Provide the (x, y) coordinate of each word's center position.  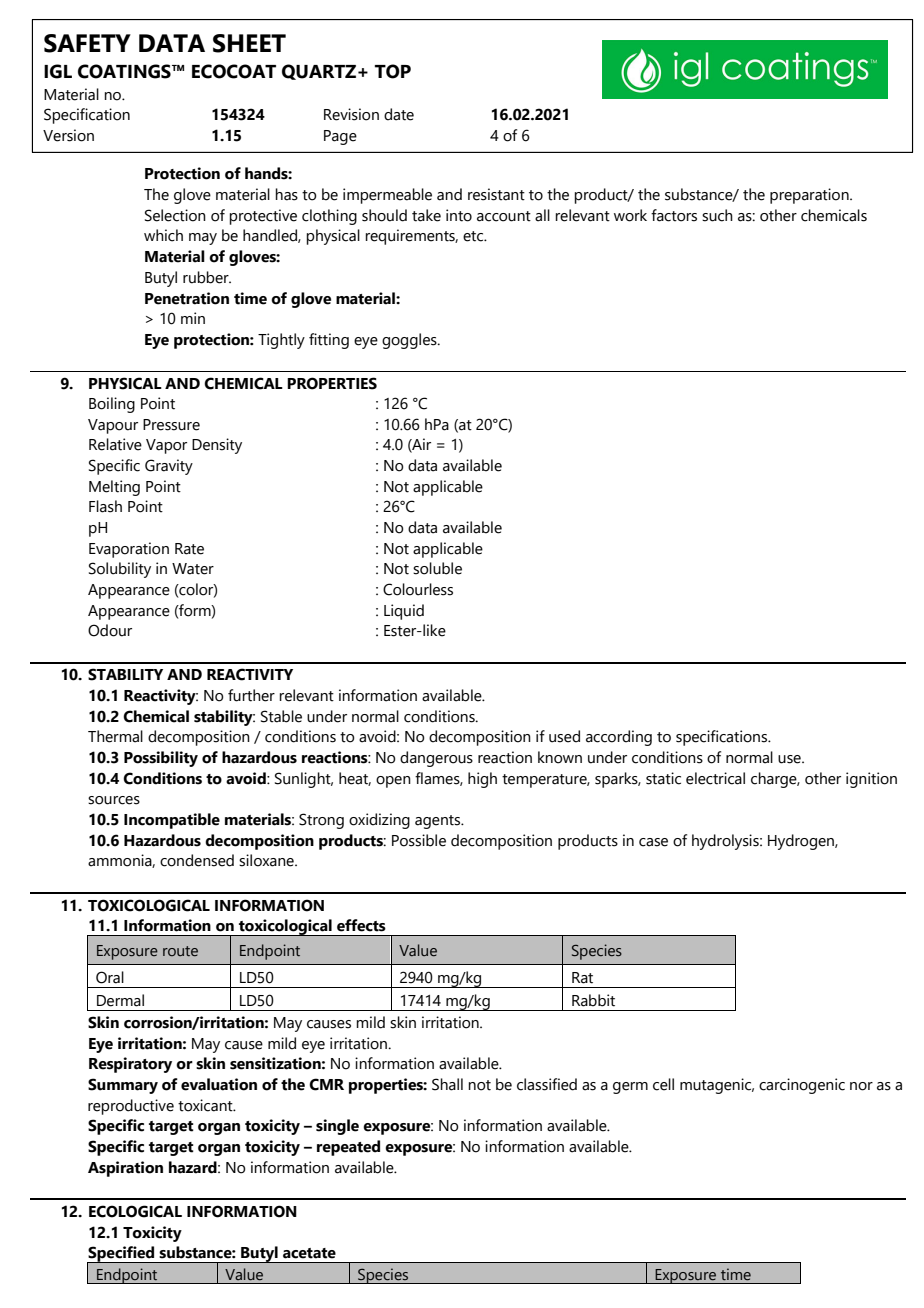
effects (361, 925)
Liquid (404, 612)
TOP (393, 71)
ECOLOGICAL (135, 1211)
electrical (715, 778)
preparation (810, 196)
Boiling (112, 405)
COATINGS (125, 71)
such (717, 215)
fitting (329, 341)
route (180, 951)
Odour (110, 630)
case (653, 842)
